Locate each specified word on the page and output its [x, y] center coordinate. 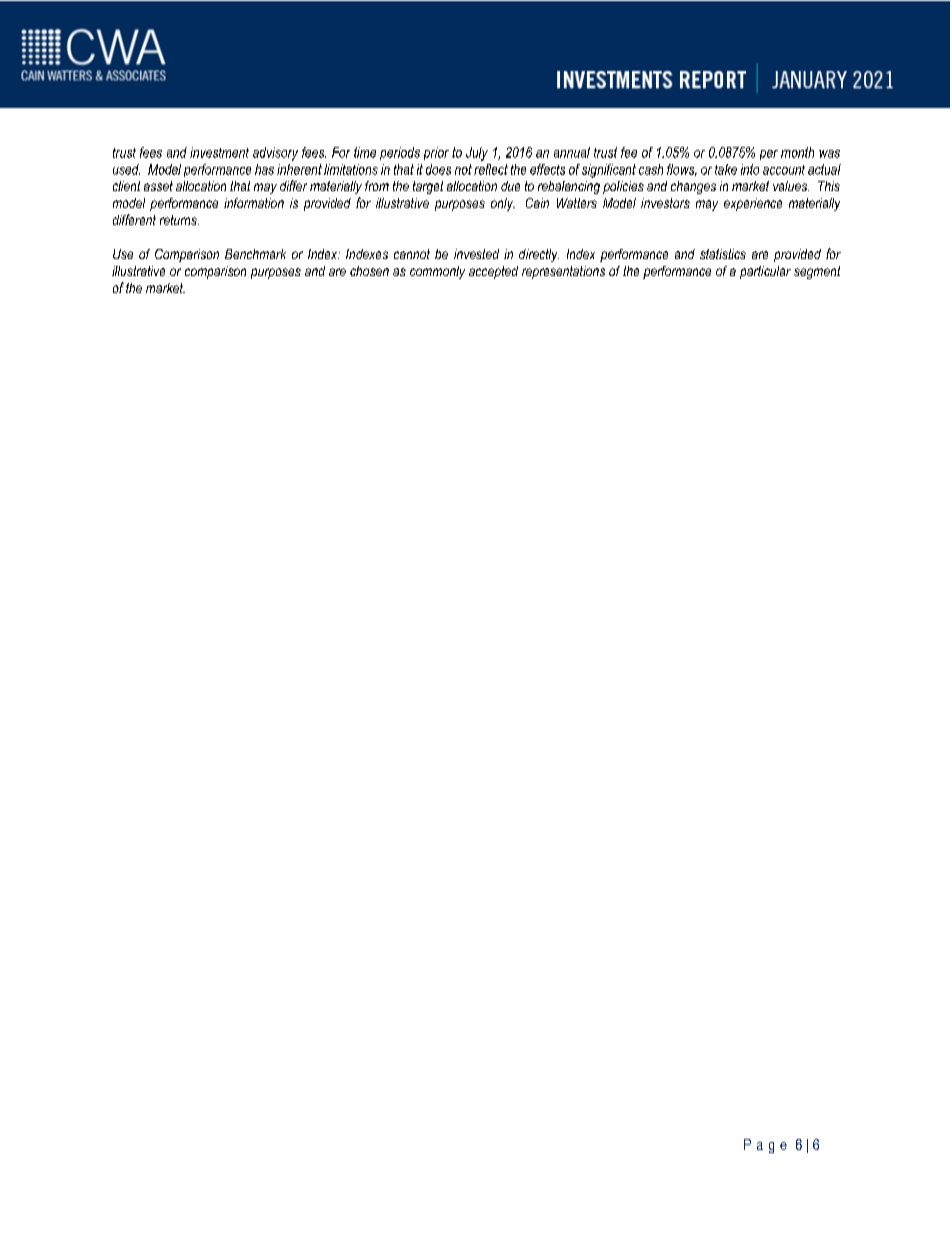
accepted [493, 272]
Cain [537, 203]
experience [753, 204]
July [477, 154]
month [797, 152]
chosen [369, 271]
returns [179, 220]
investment [219, 152]
